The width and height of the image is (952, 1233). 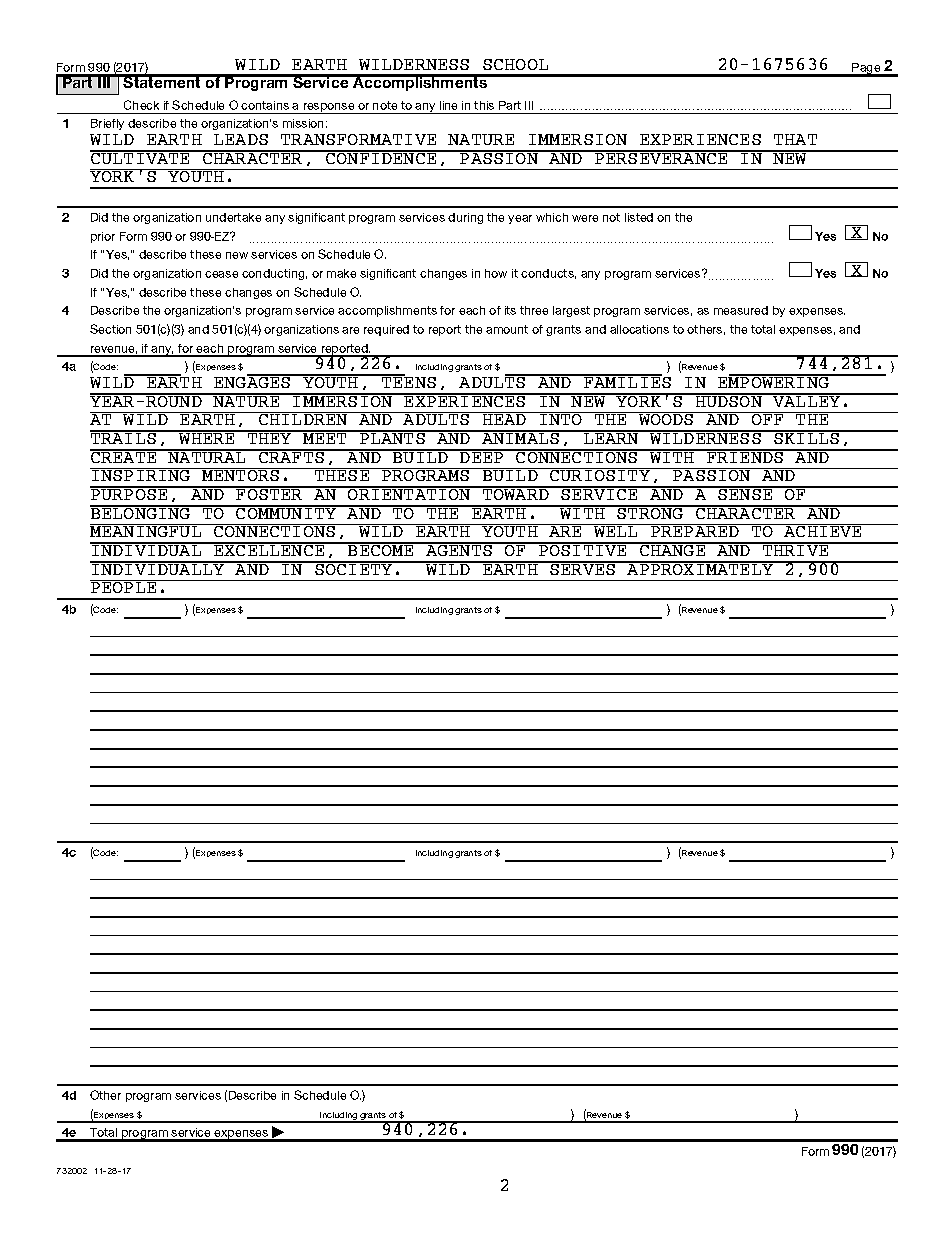 I want to click on FRIENDS, so click(x=745, y=456).
